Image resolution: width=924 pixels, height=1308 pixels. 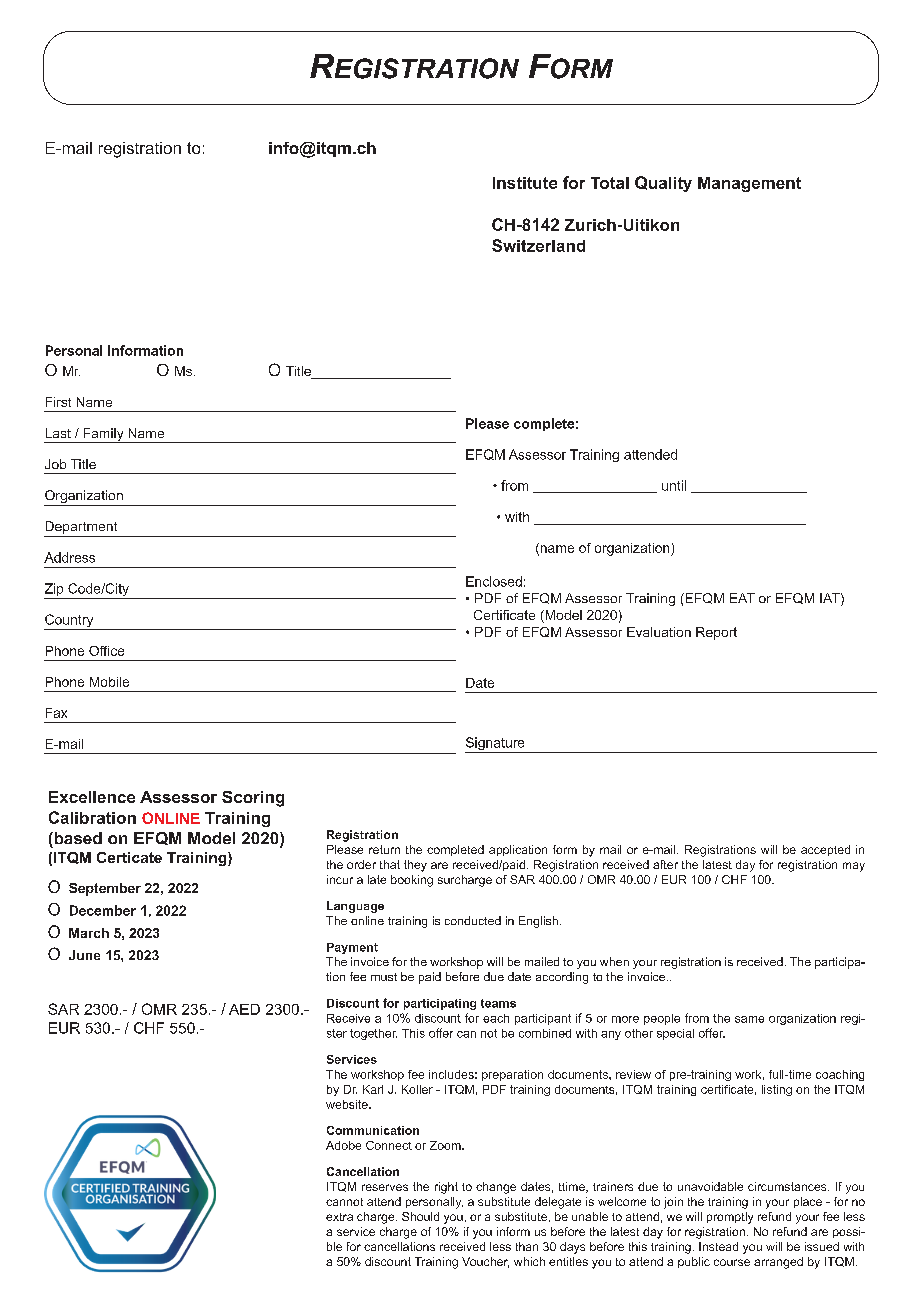 I want to click on extra, so click(x=339, y=1217).
